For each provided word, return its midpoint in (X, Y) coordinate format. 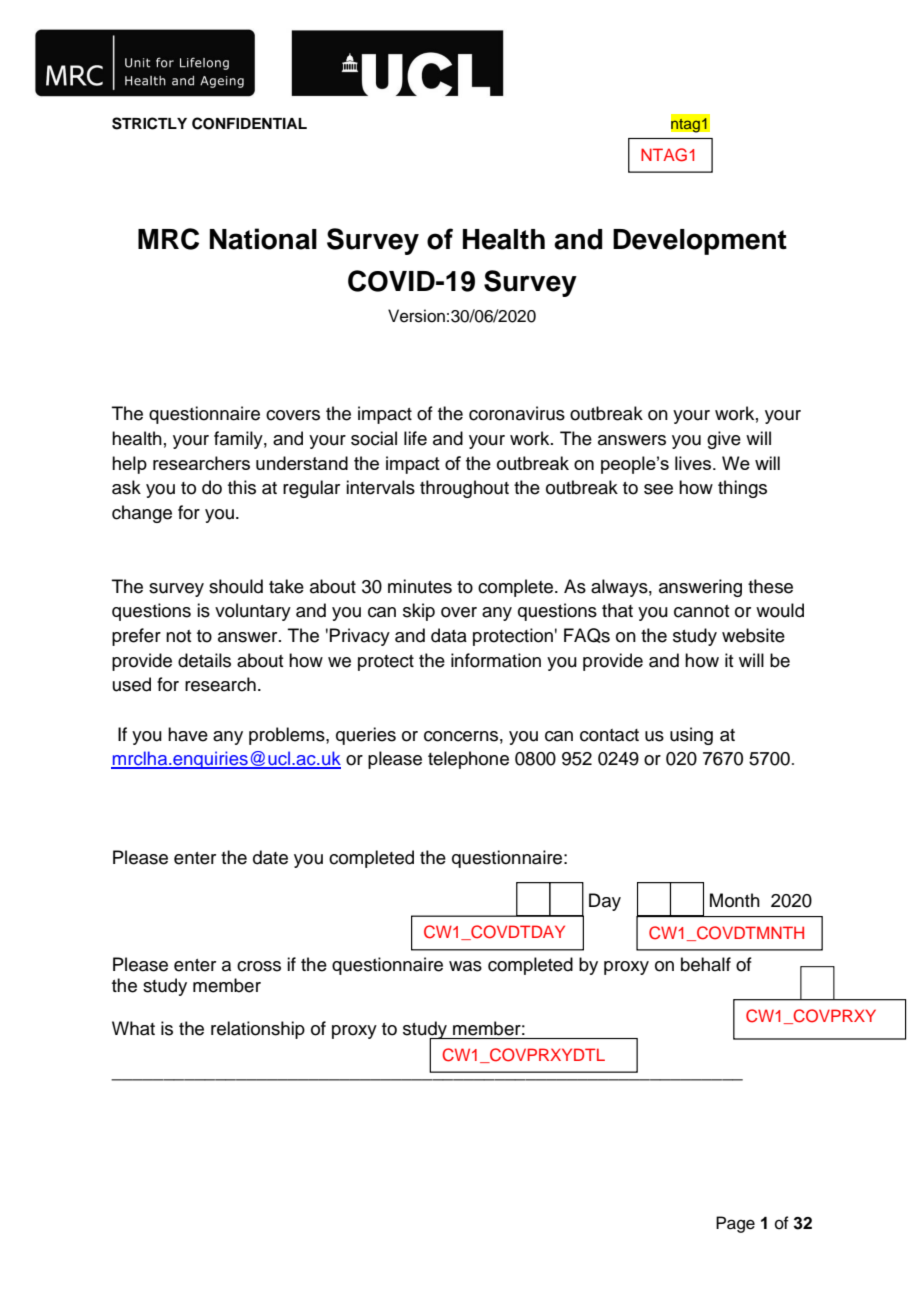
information (496, 660)
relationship (258, 1030)
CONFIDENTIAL (249, 123)
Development (700, 242)
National (263, 239)
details (204, 660)
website (753, 635)
